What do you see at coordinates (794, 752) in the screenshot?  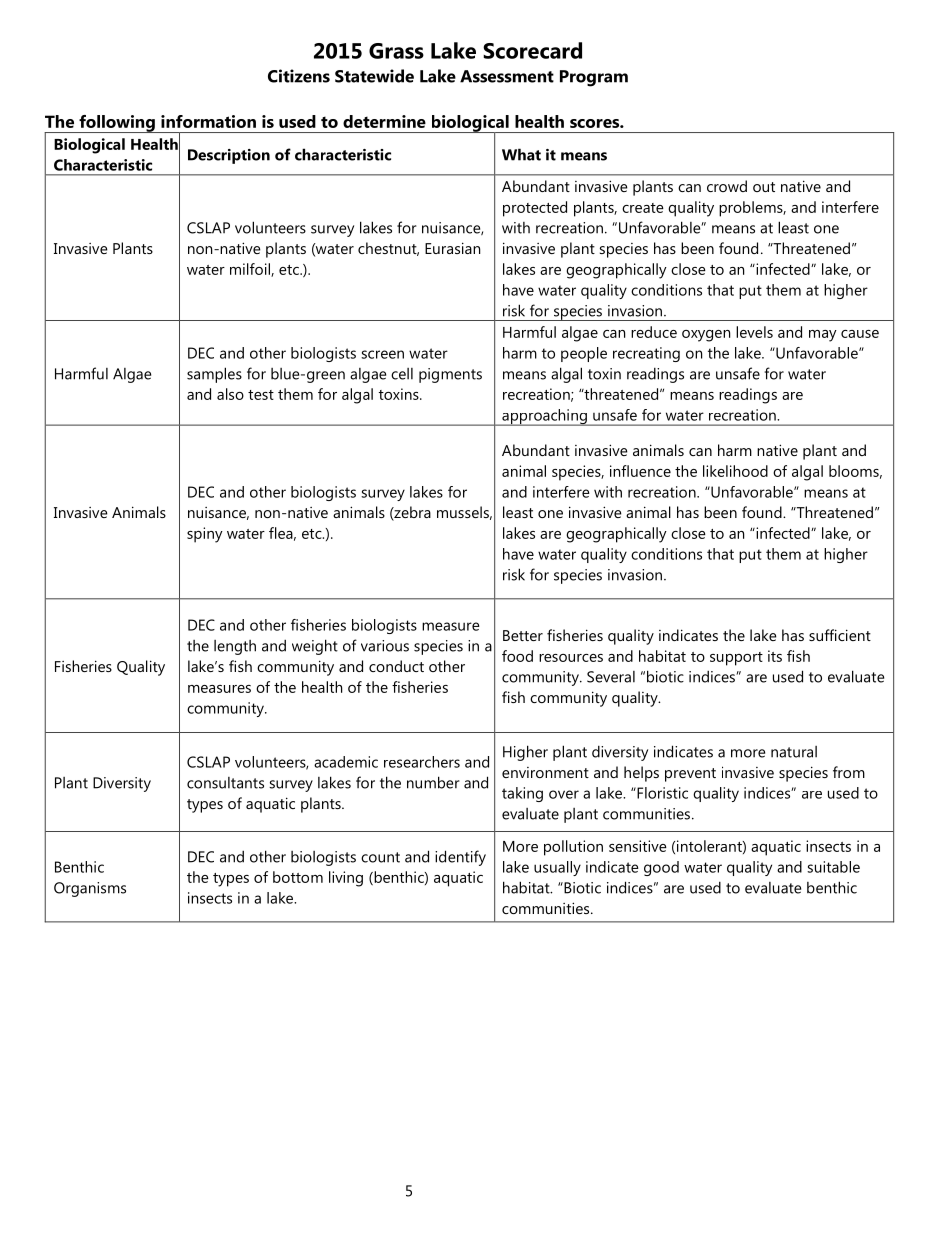 I see `natural` at bounding box center [794, 752].
